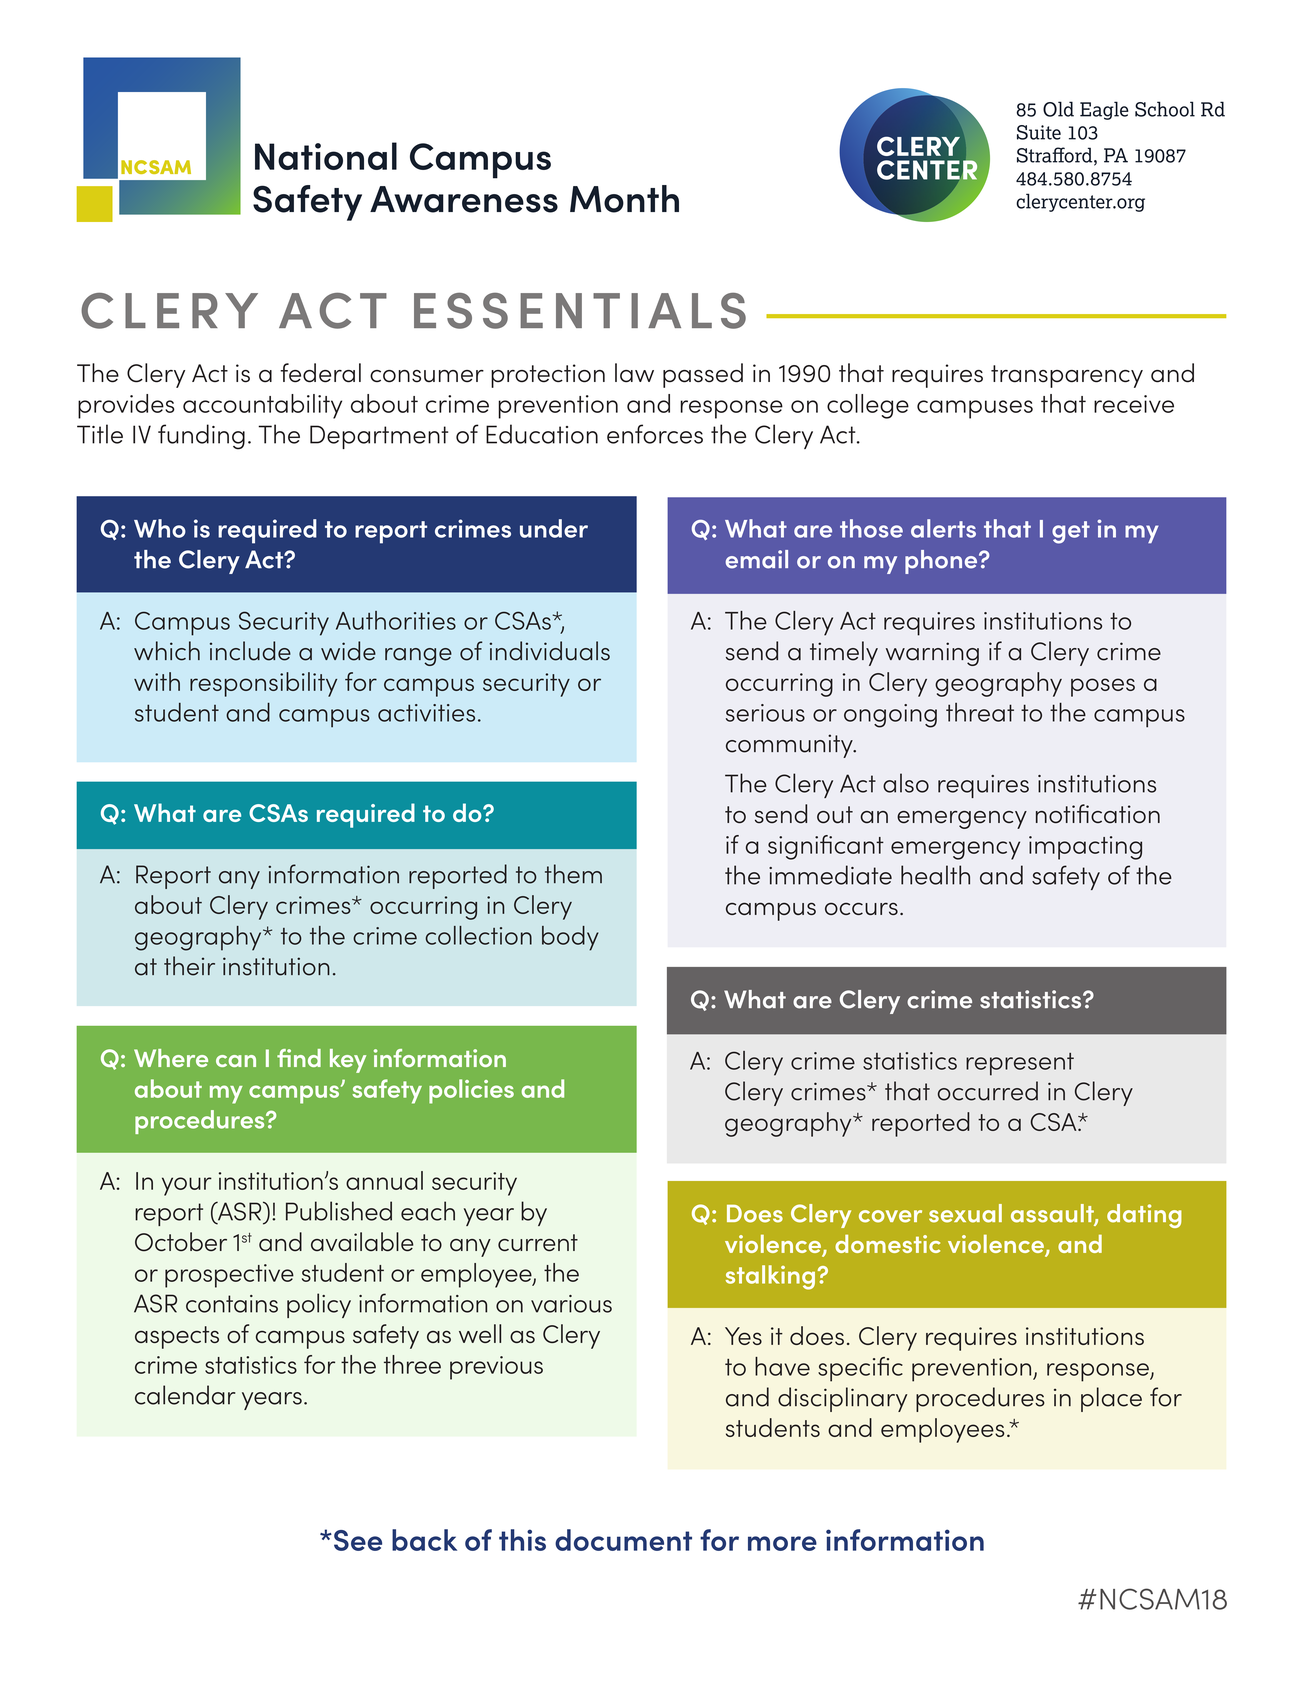 The image size is (1303, 1686). I want to click on get, so click(1071, 532).
